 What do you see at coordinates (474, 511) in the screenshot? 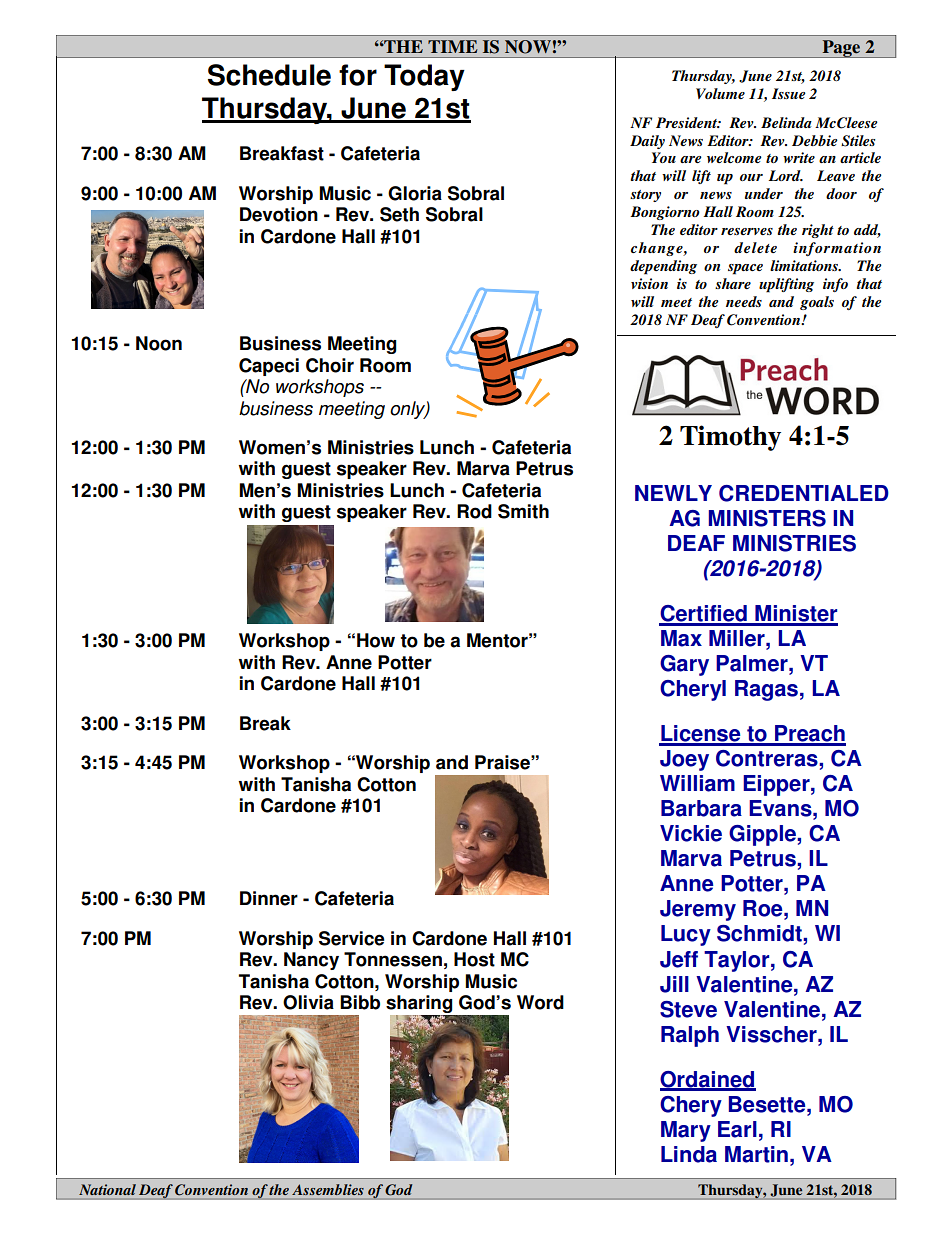
I see `Rod` at bounding box center [474, 511].
